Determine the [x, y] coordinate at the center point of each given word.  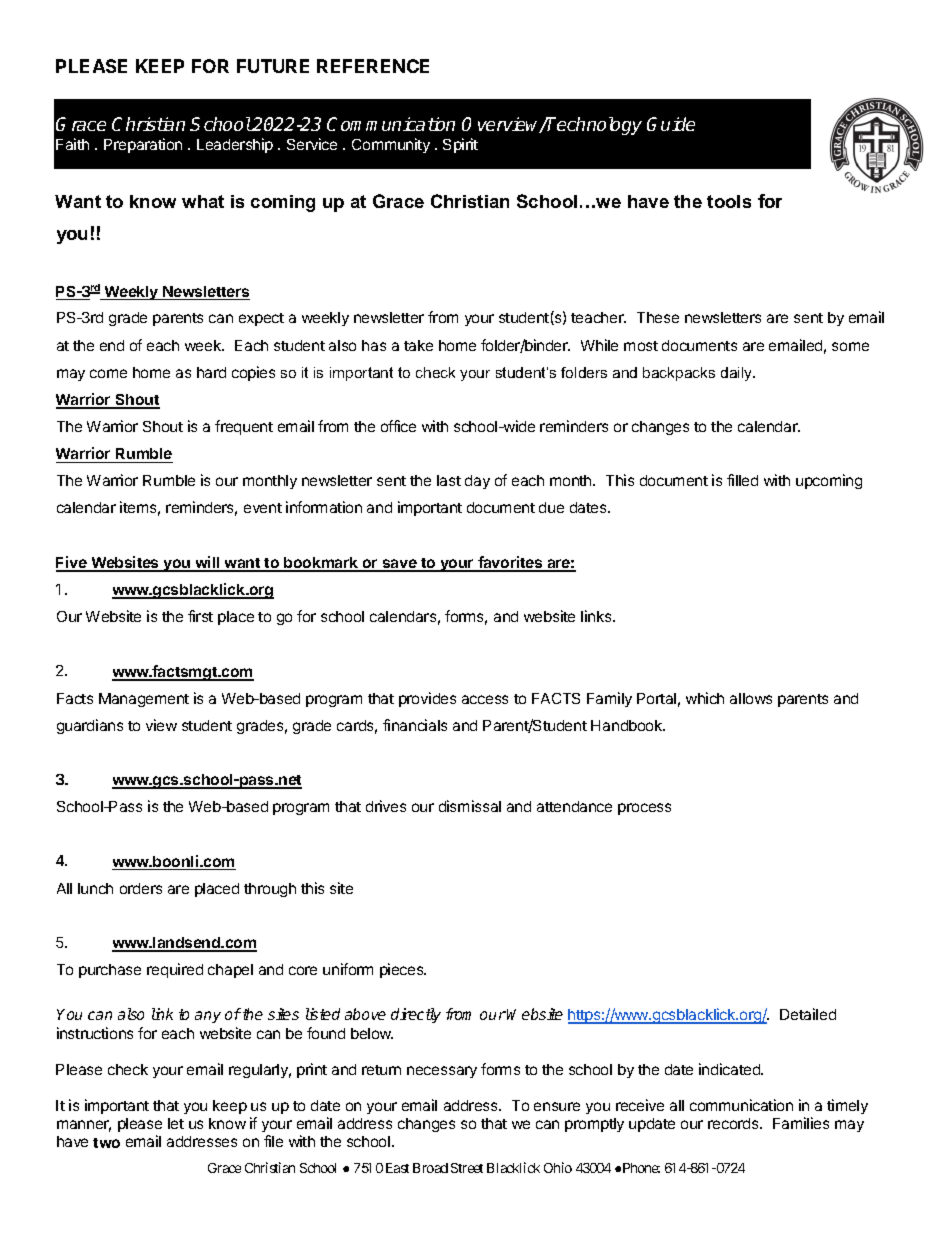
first [200, 616]
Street [467, 1168]
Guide [671, 124]
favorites [510, 563]
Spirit [460, 145]
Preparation [143, 145]
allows [751, 698]
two [106, 1143]
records [734, 1123]
